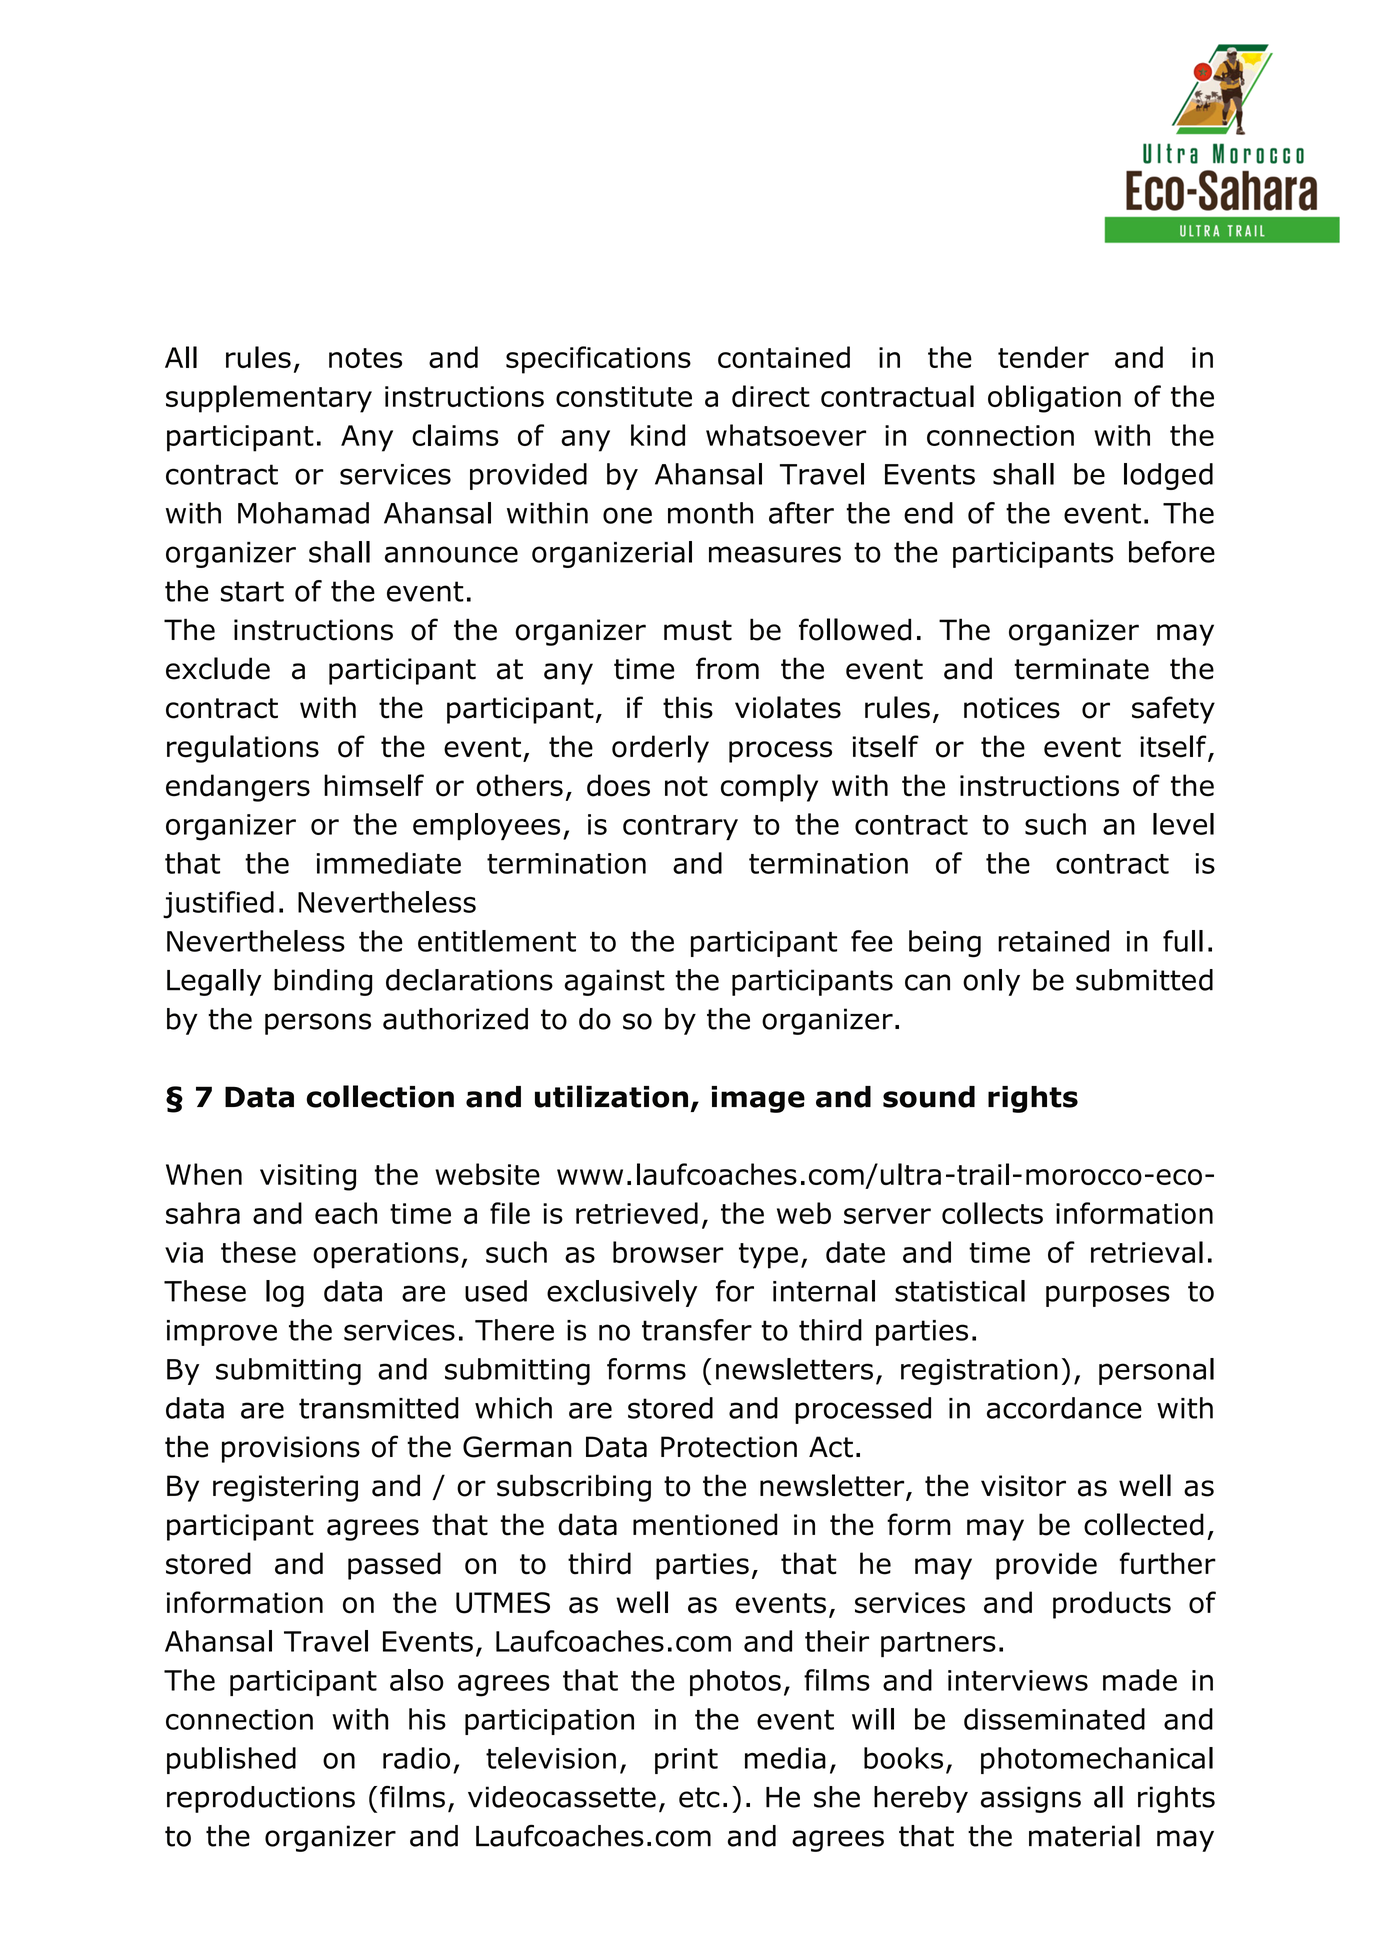 The width and height of the screenshot is (1380, 1953). Describe the element at coordinates (697, 1330) in the screenshot. I see `transfer` at that location.
